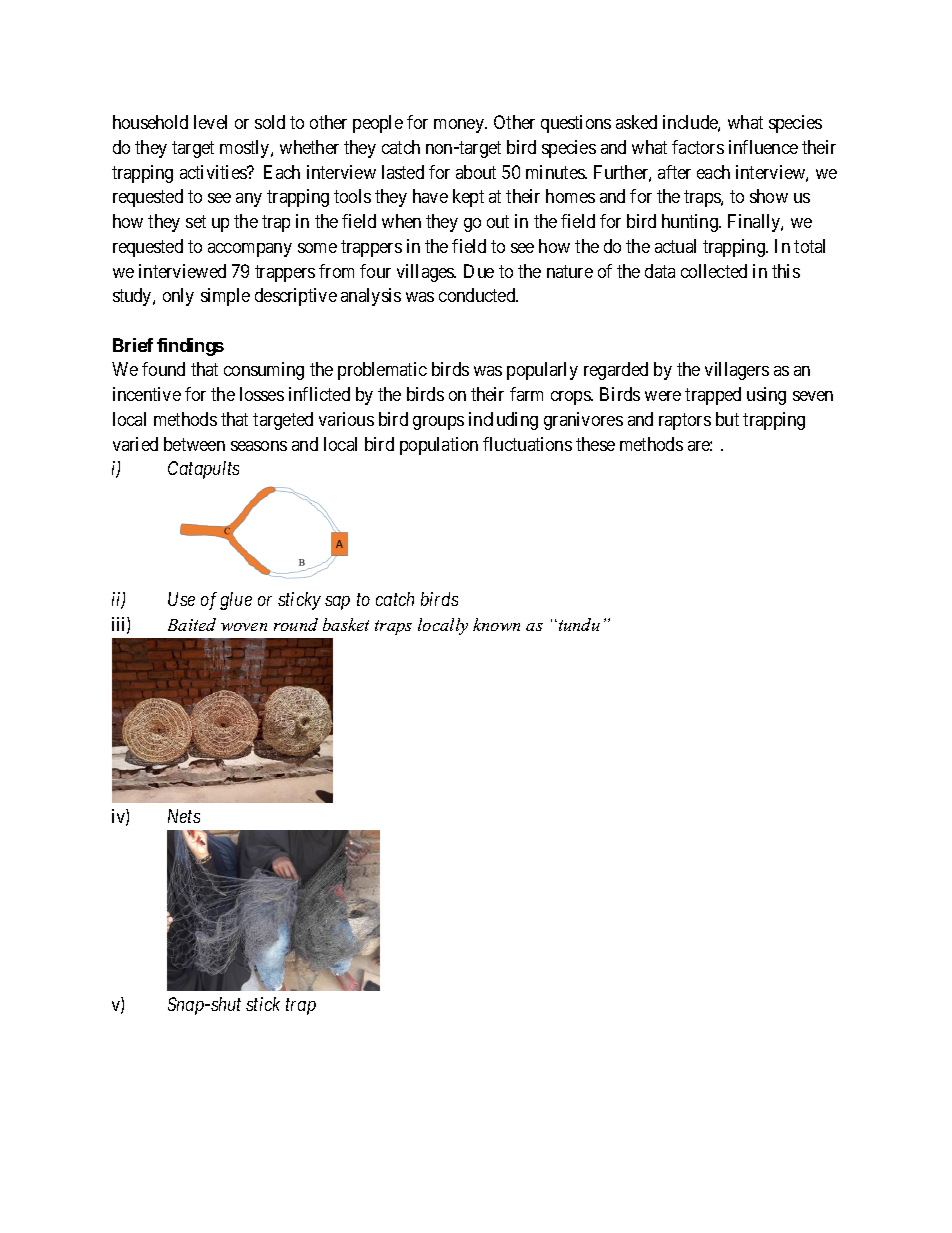 The image size is (952, 1233). What do you see at coordinates (478, 295) in the screenshot?
I see `conducted` at bounding box center [478, 295].
